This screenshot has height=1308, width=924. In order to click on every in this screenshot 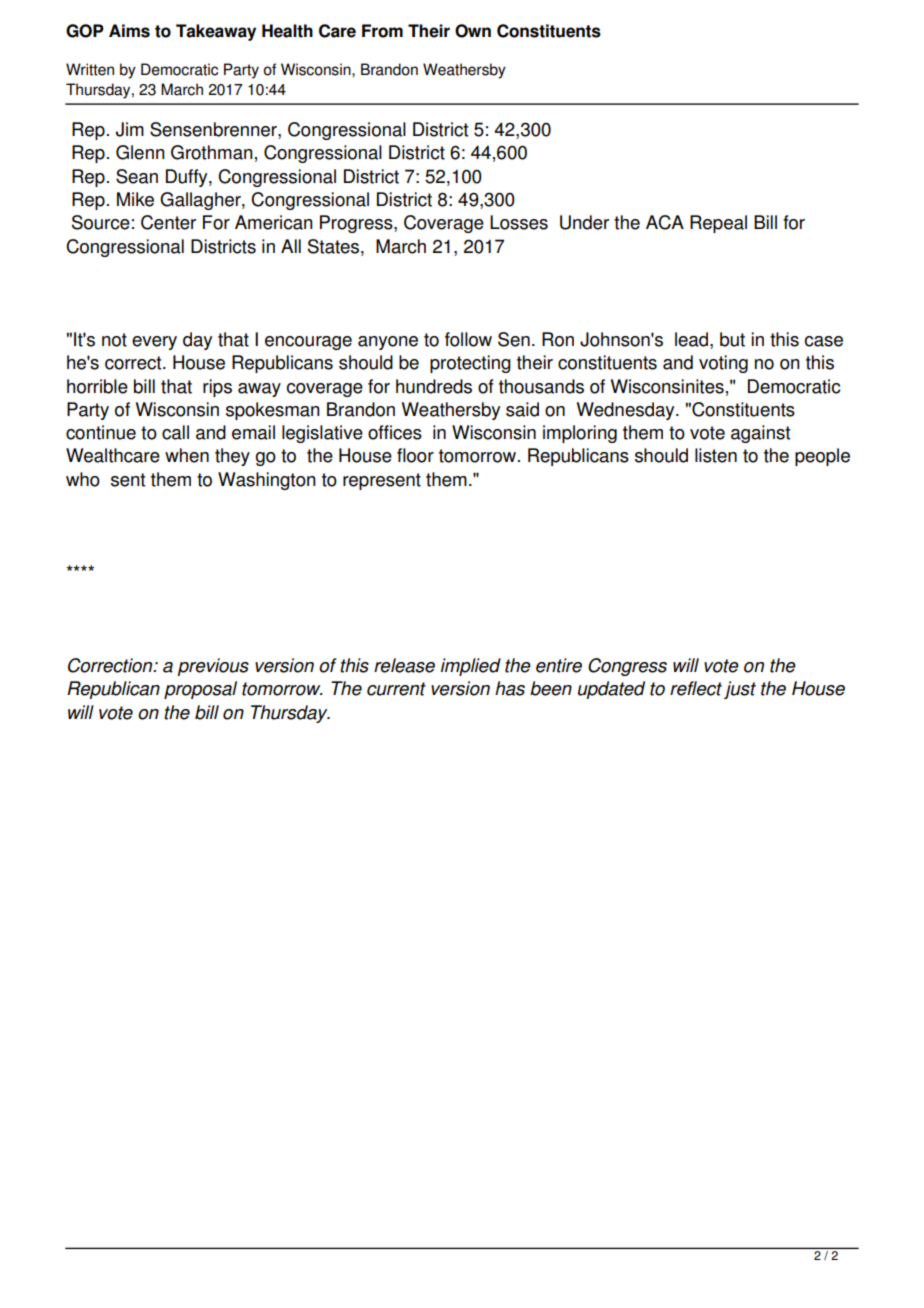, I will do `click(154, 343)`.
